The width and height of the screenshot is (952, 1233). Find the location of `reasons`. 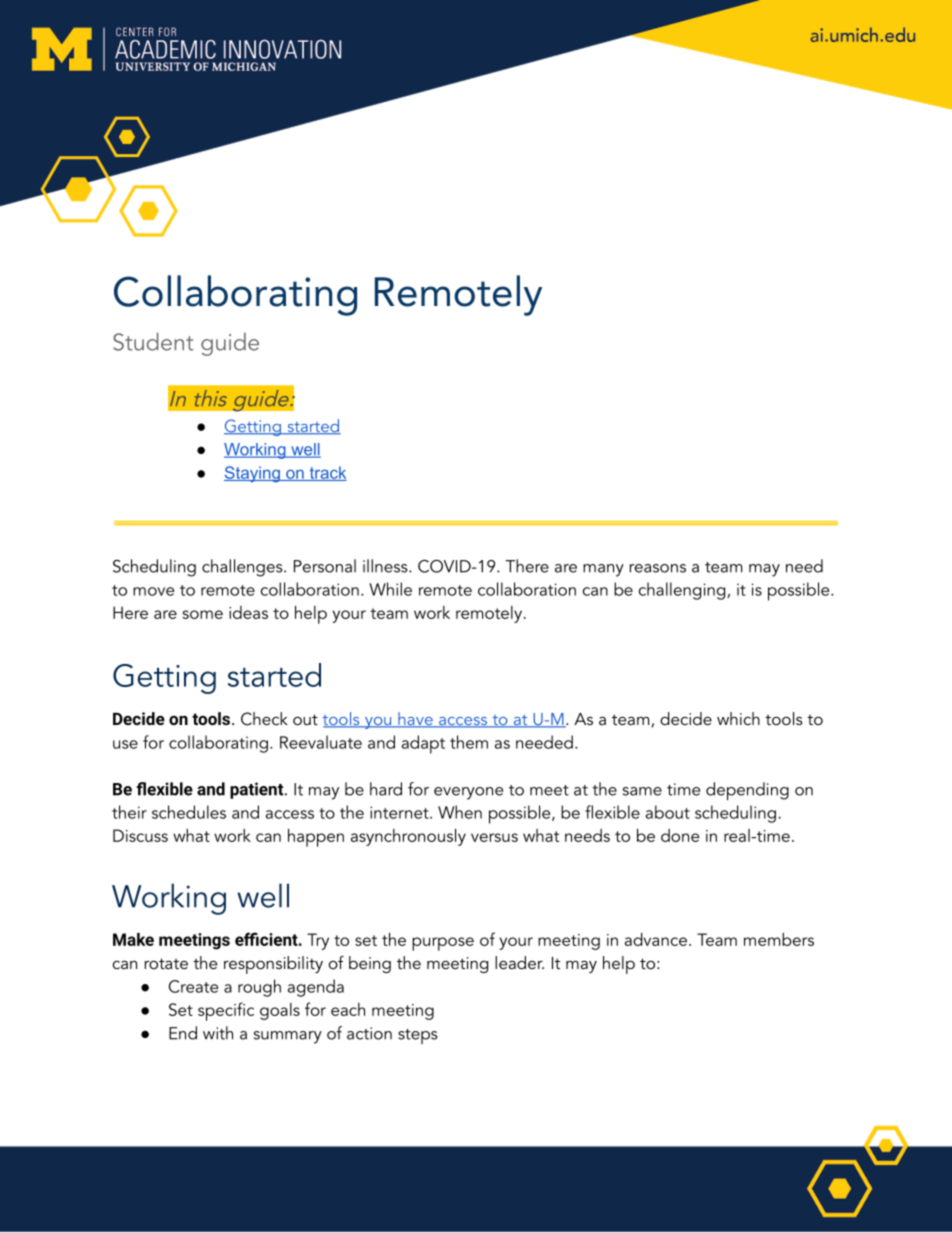

reasons is located at coordinates (658, 568).
